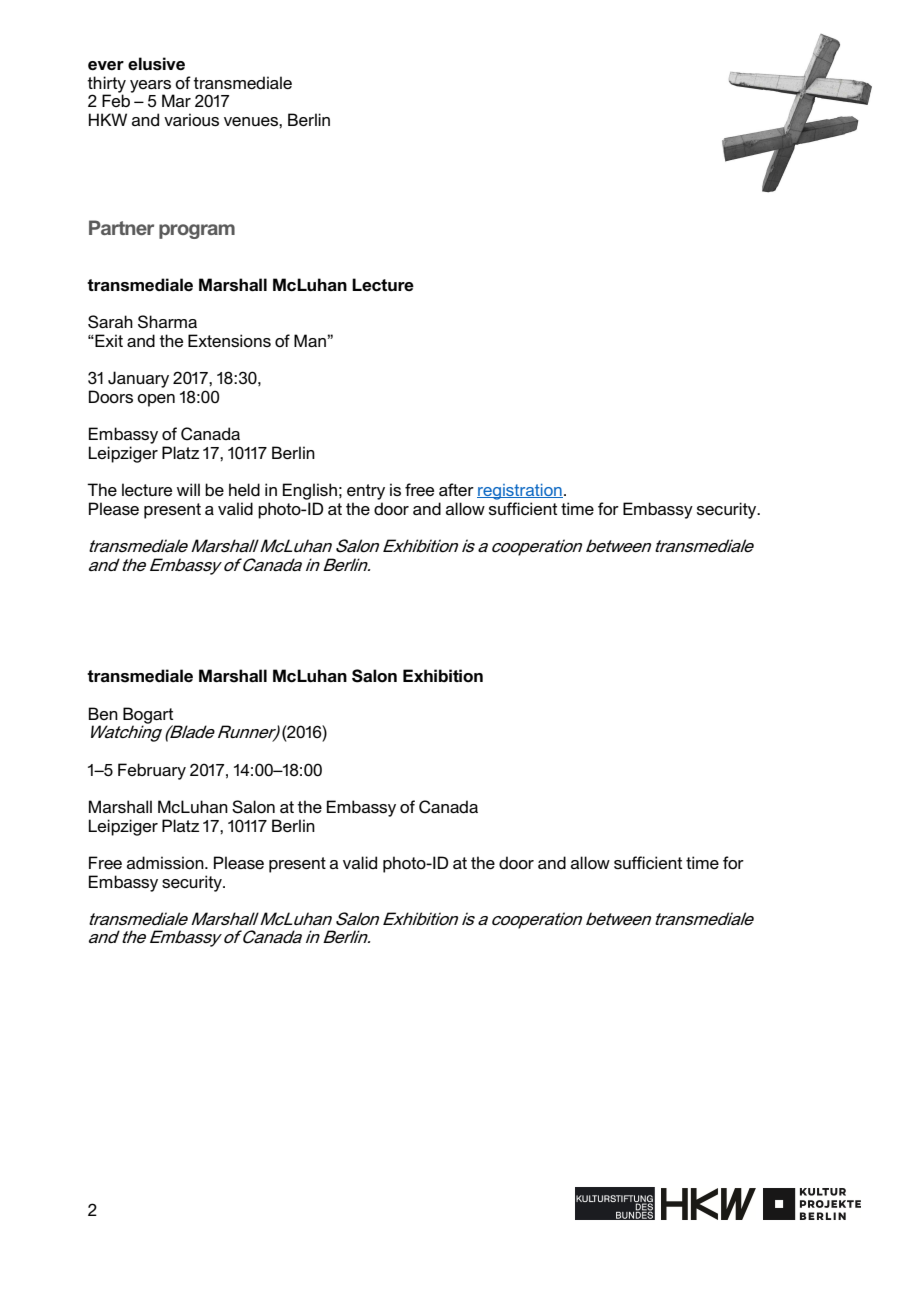 The image size is (924, 1308). I want to click on years, so click(151, 87).
